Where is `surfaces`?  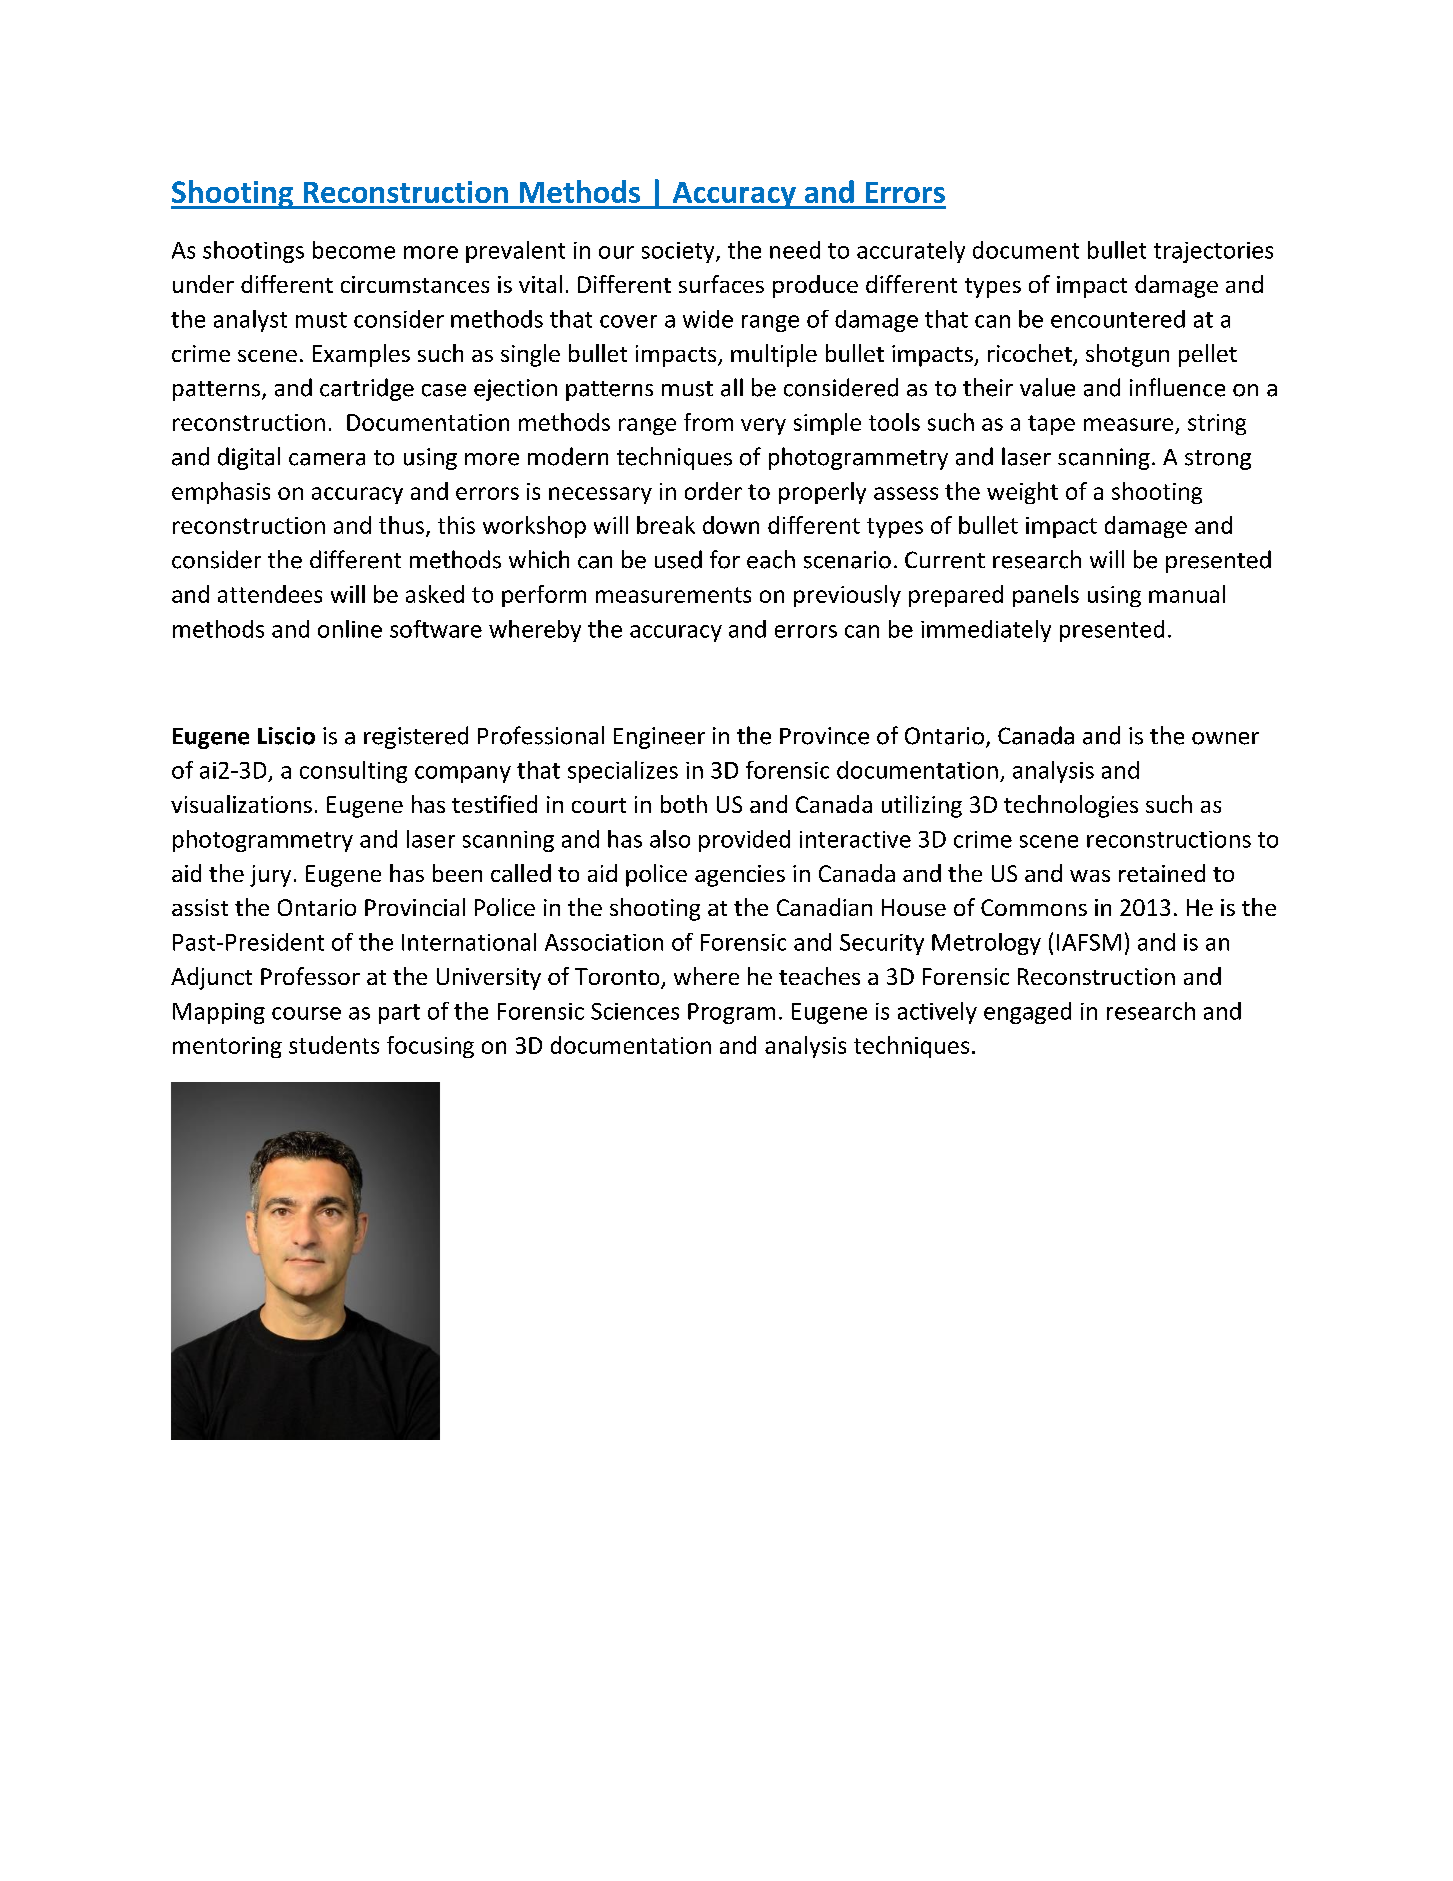 surfaces is located at coordinates (721, 284).
